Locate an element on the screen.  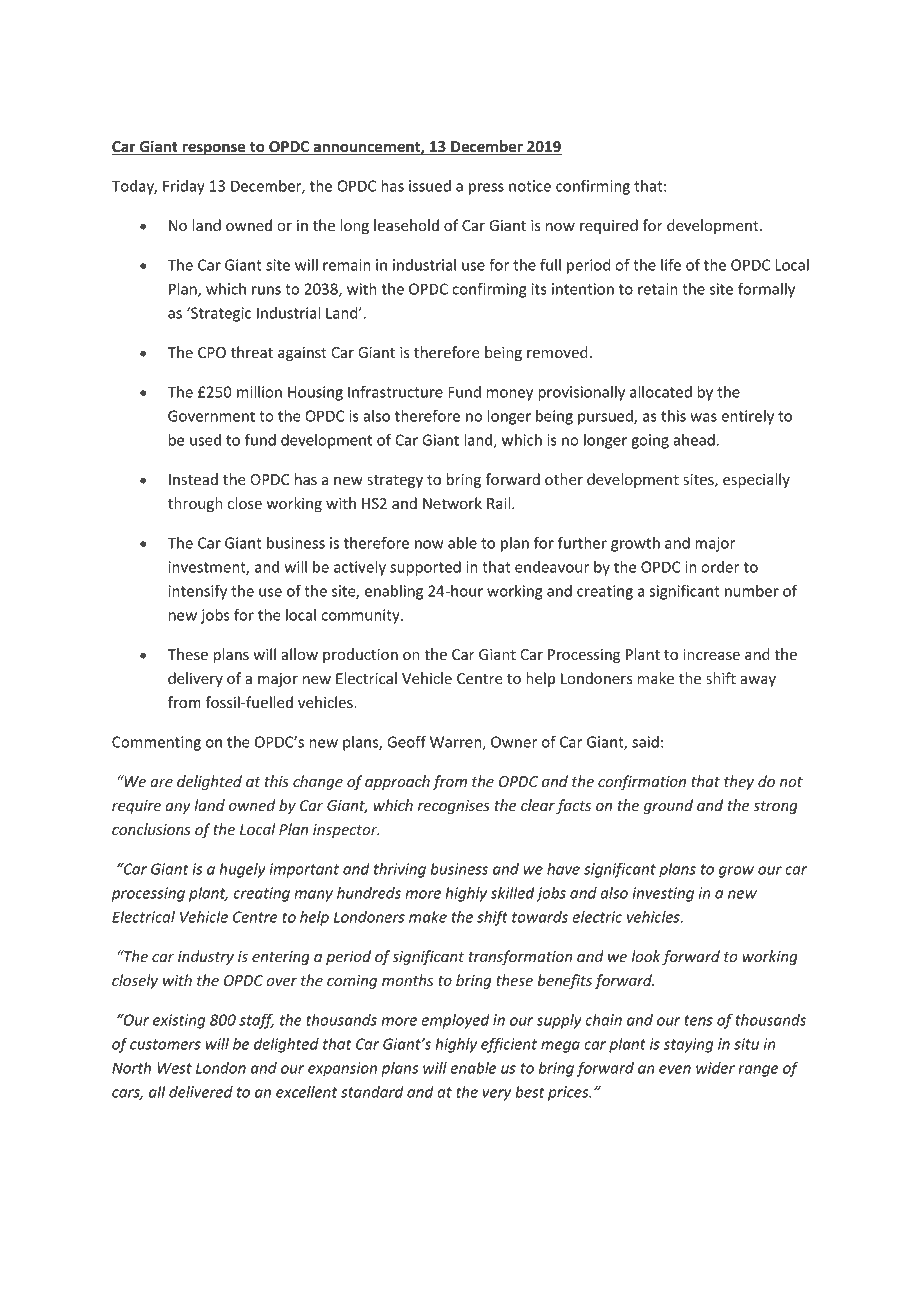
ground is located at coordinates (668, 806).
